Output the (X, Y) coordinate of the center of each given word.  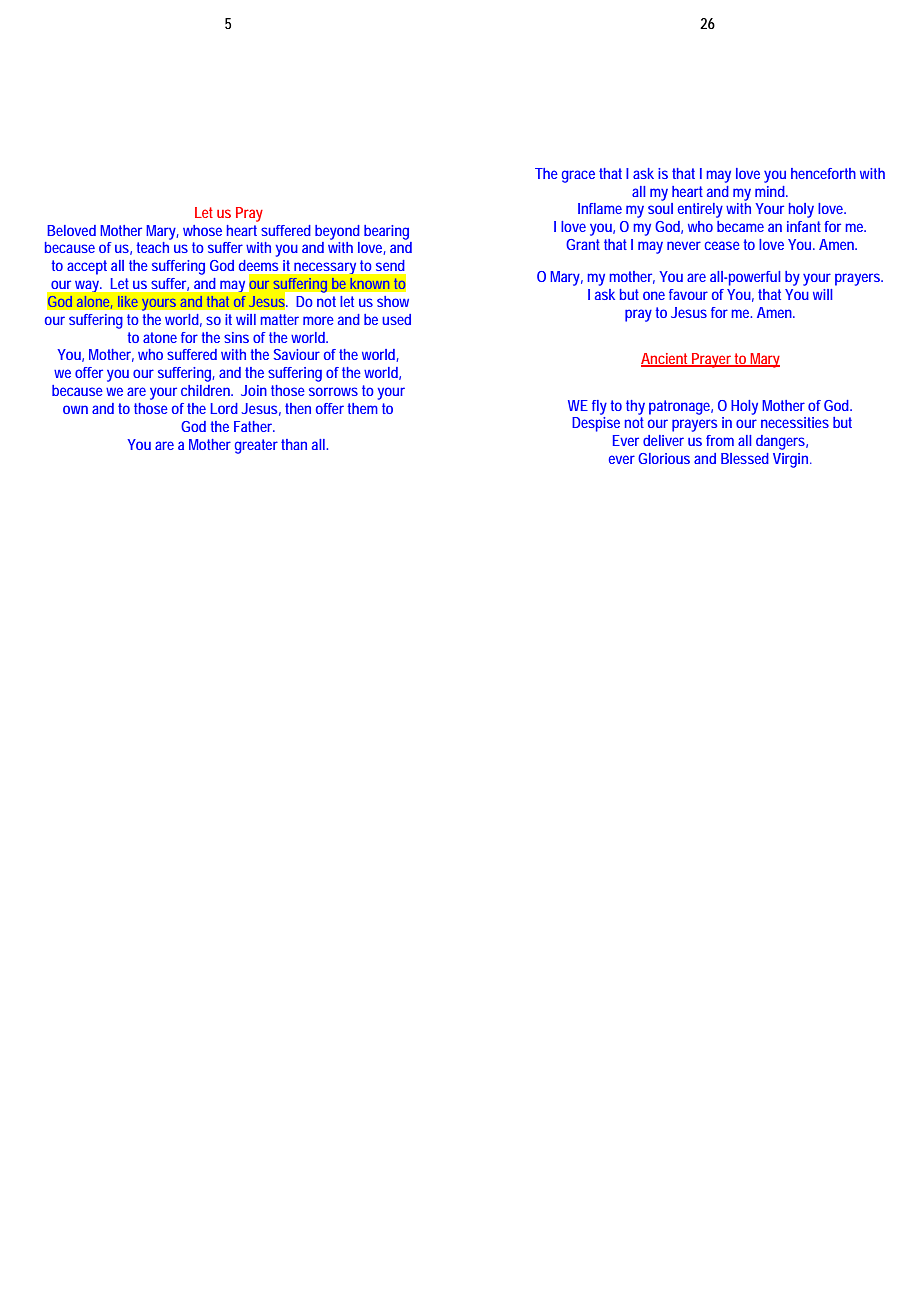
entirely (700, 210)
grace (578, 176)
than (294, 444)
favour (688, 294)
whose (202, 230)
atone (160, 337)
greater (256, 446)
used (396, 319)
